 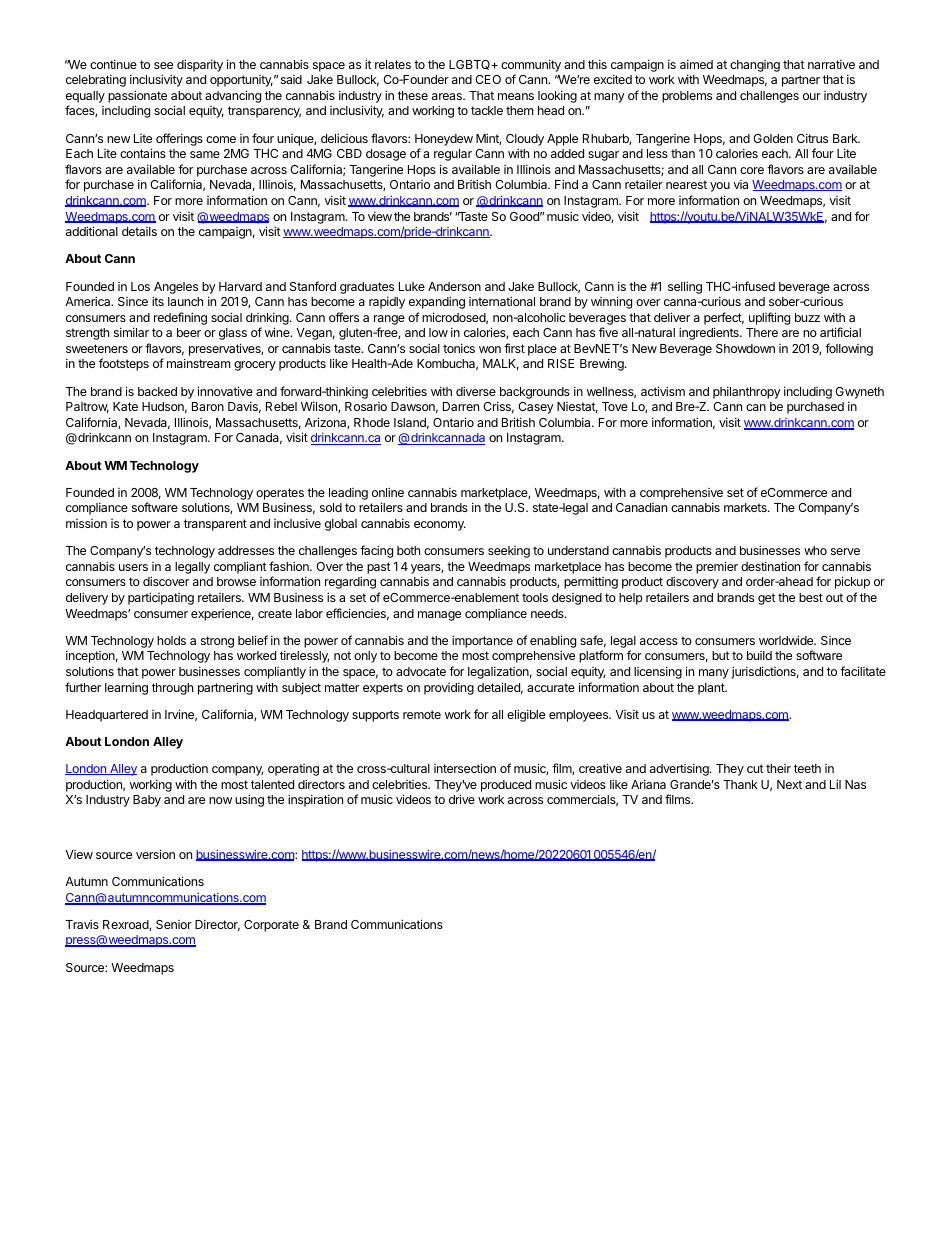 What do you see at coordinates (174, 924) in the screenshot?
I see `Senior` at bounding box center [174, 924].
